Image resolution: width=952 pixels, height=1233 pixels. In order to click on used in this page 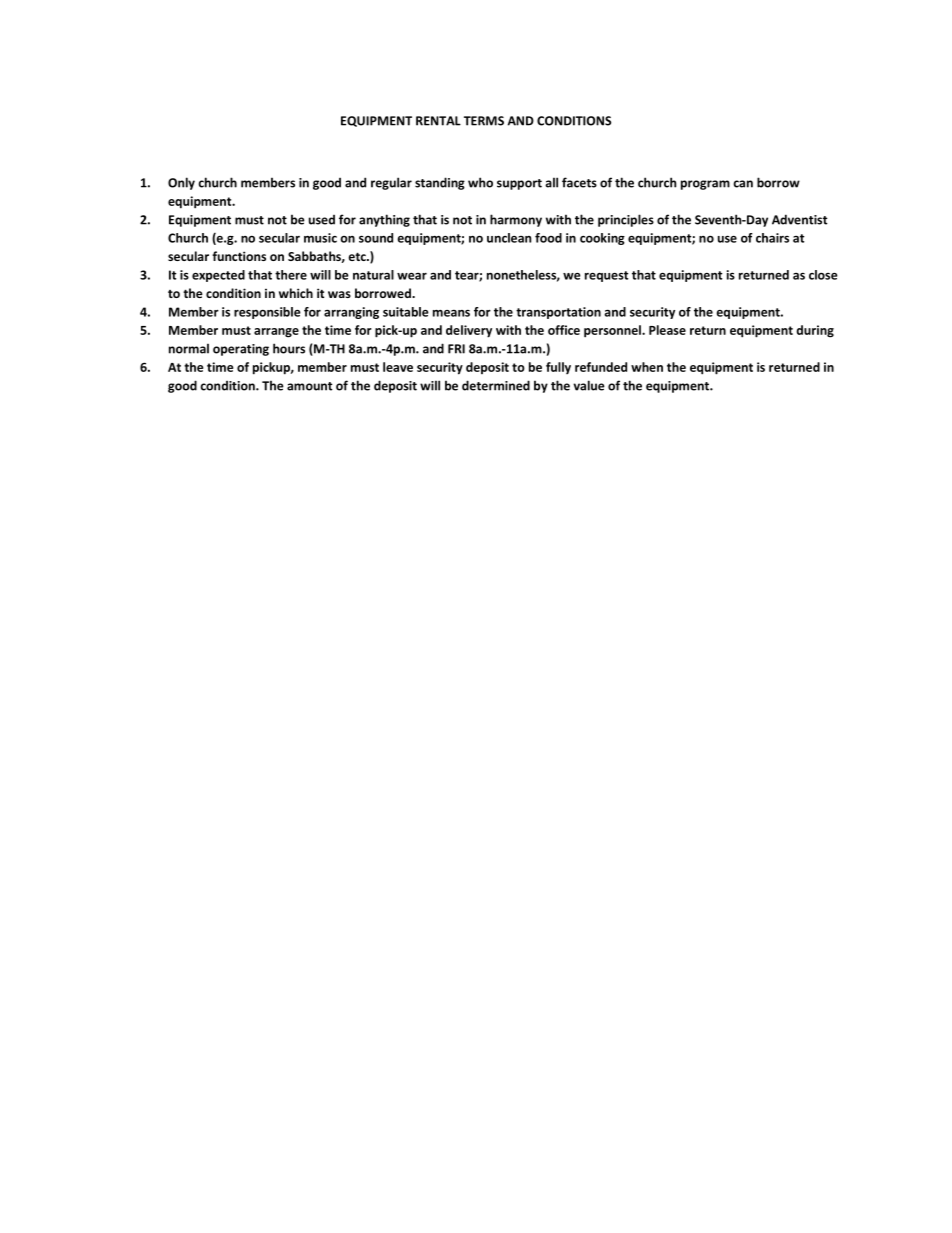, I will do `click(322, 220)`.
